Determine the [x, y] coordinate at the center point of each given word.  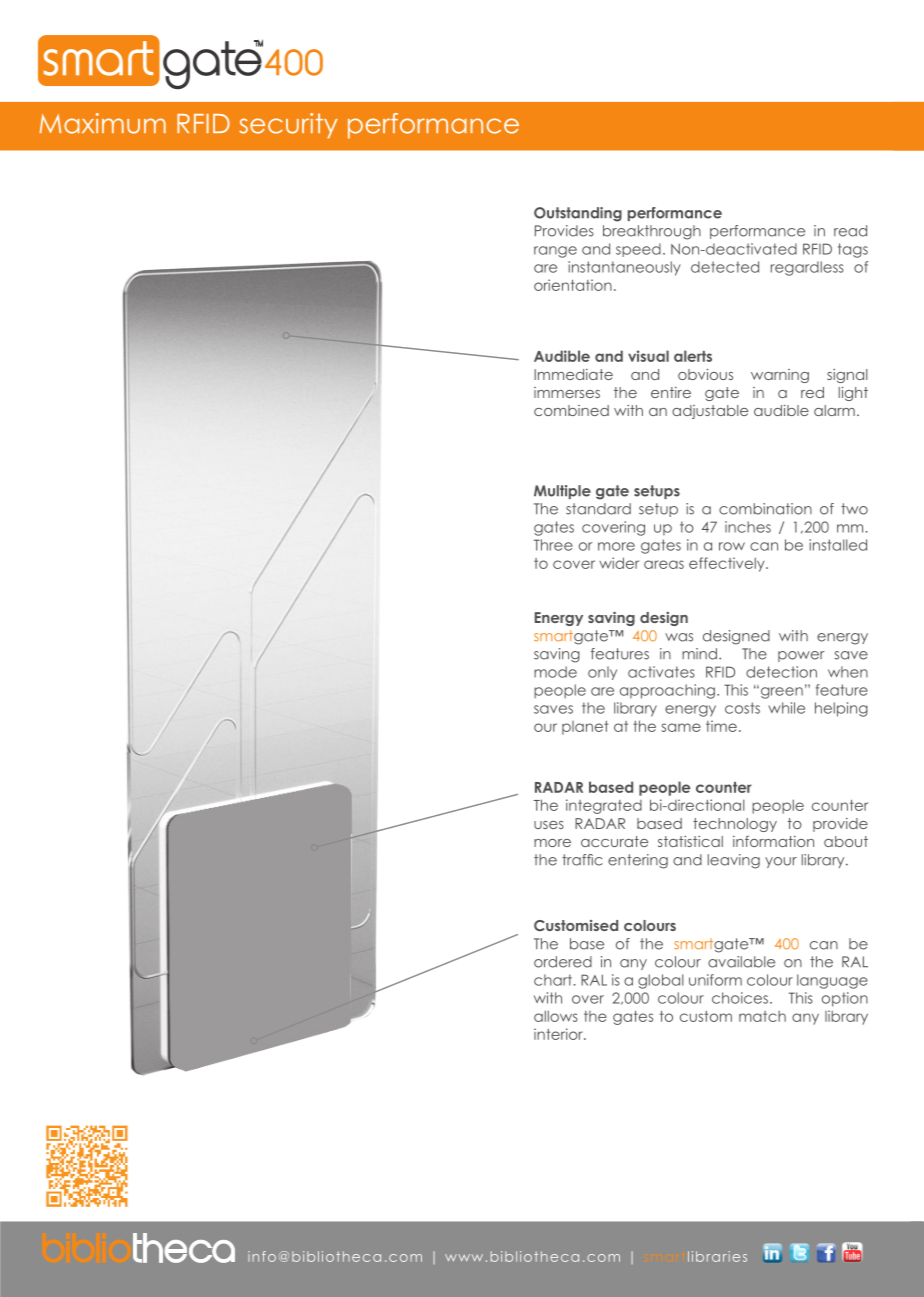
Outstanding [578, 214]
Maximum [102, 123]
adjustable [710, 412]
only [602, 673]
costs [742, 708]
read [850, 231]
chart [553, 980]
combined [571, 410]
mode [555, 672]
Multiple [562, 492]
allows [556, 1016]
